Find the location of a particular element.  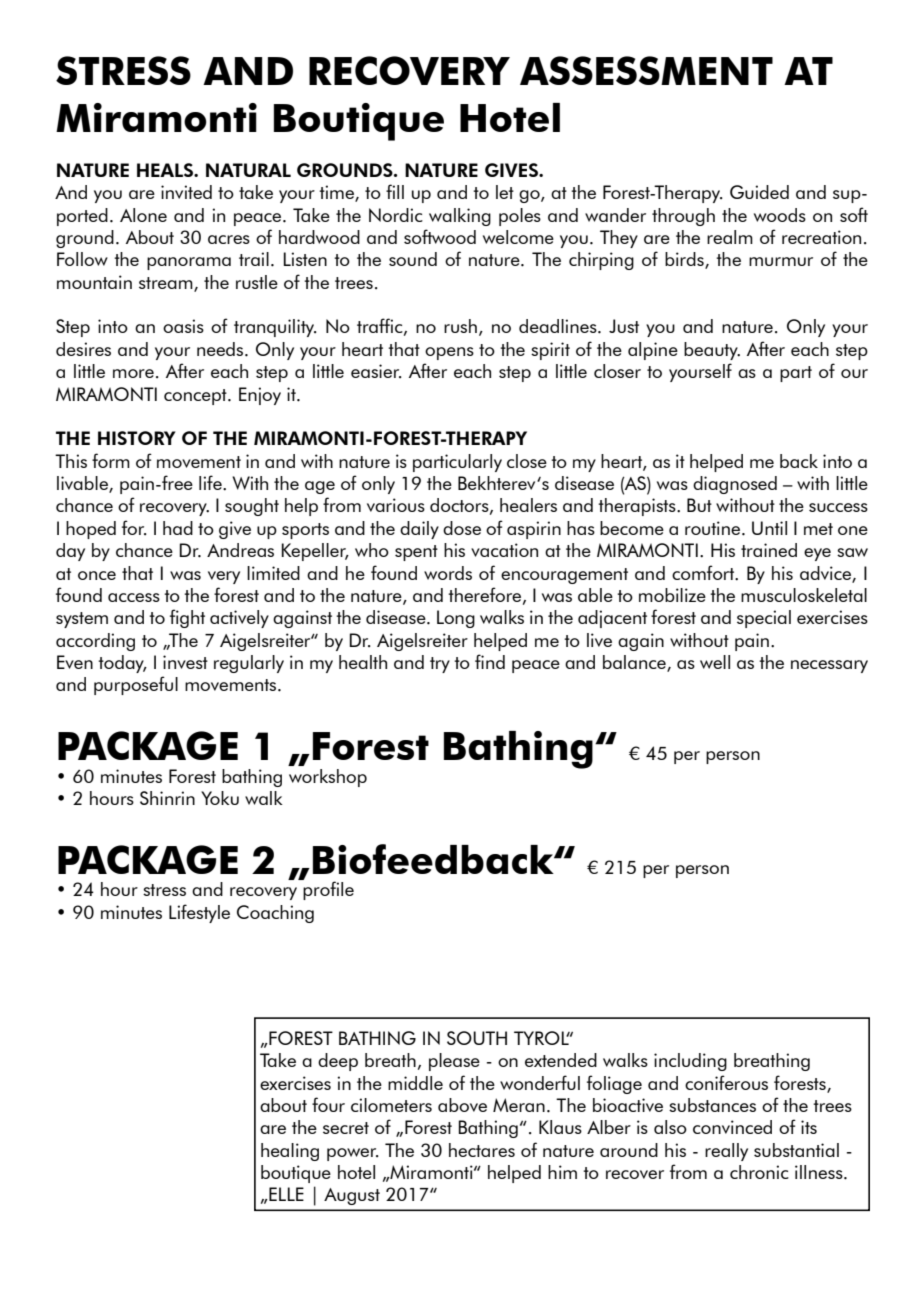

chronic is located at coordinates (759, 1172).
